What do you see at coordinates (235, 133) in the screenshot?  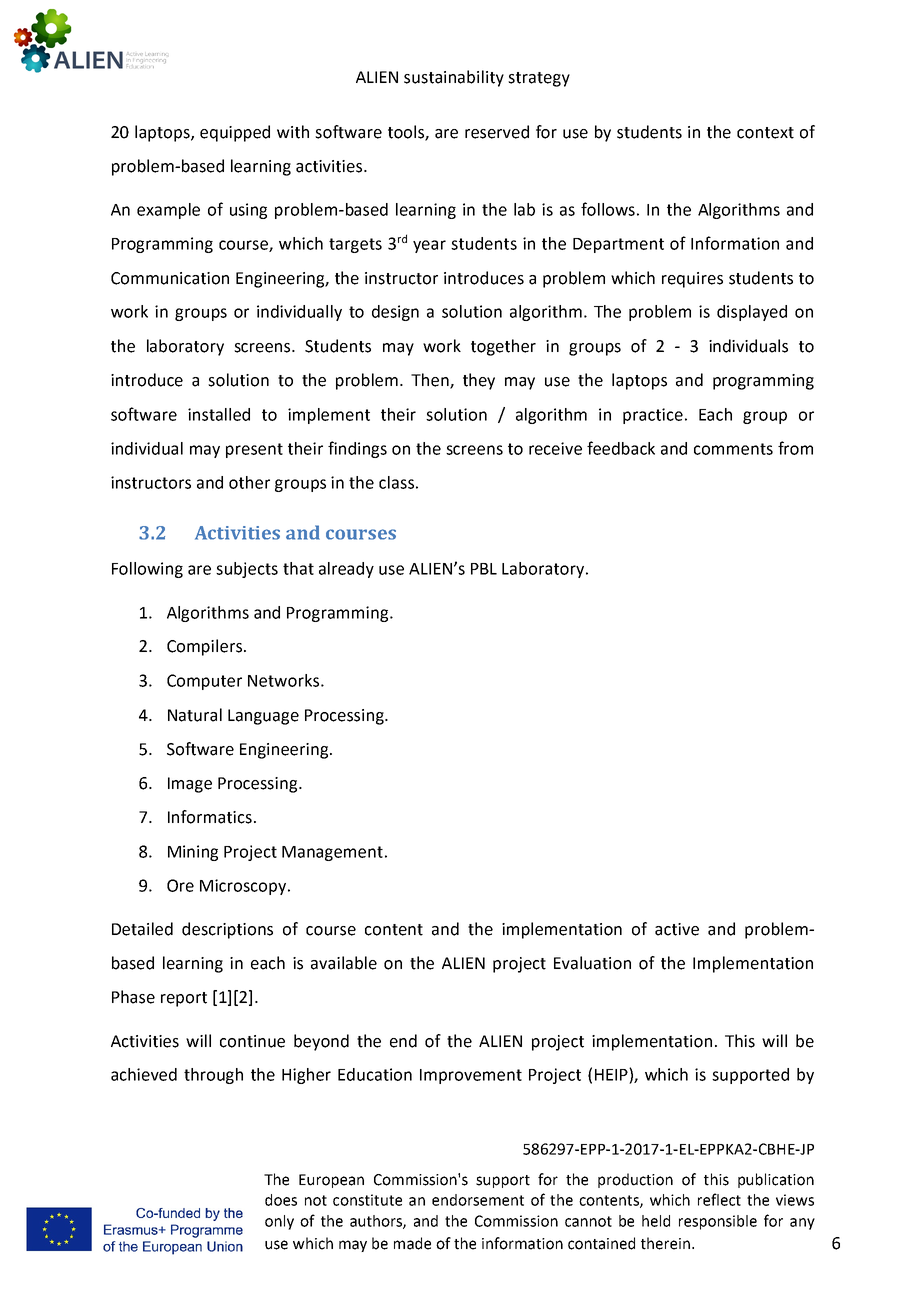 I see `equipped` at bounding box center [235, 133].
